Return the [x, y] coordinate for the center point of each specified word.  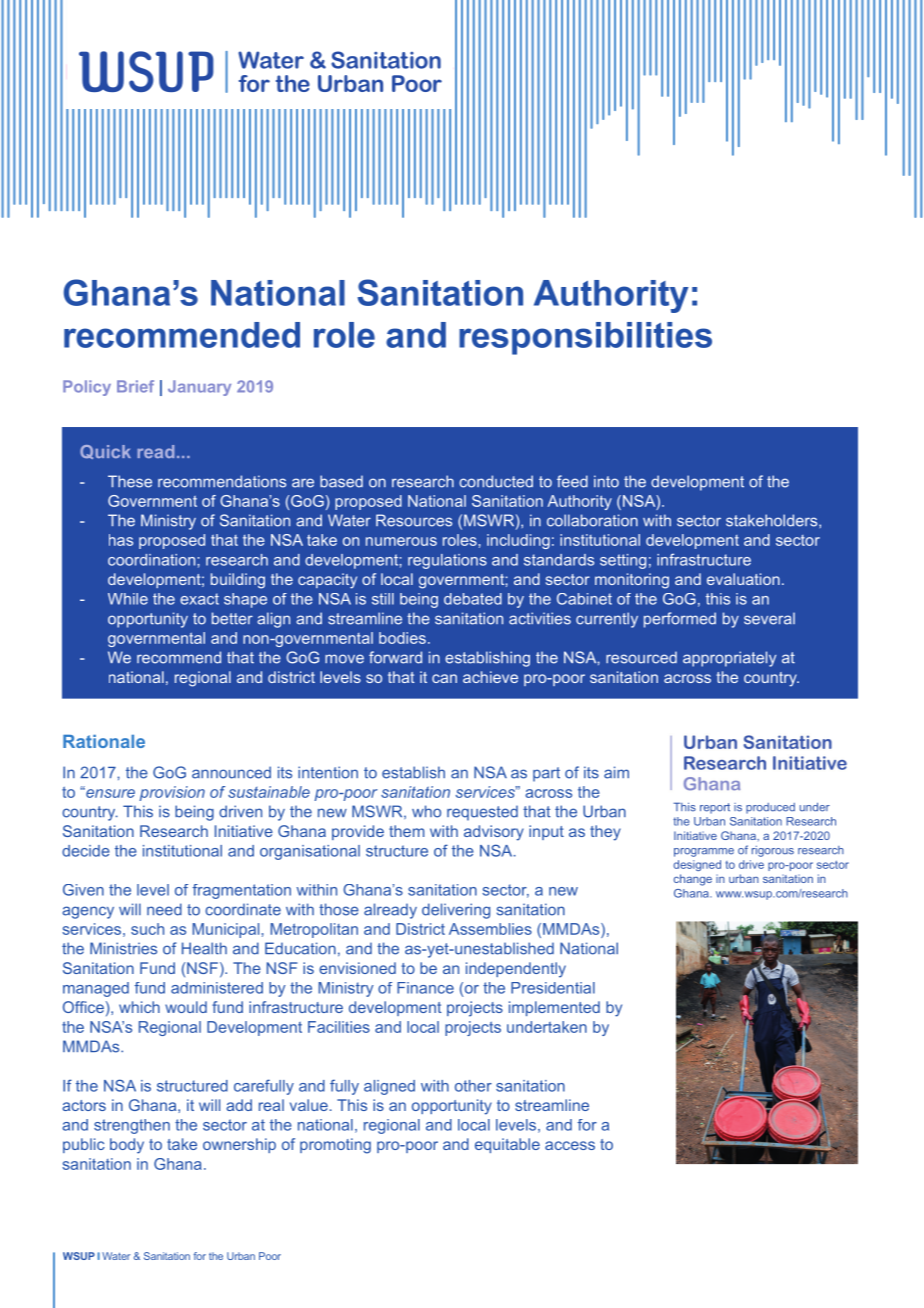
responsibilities [585, 338]
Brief [135, 386]
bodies [402, 638]
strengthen [132, 1126]
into [606, 481]
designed [697, 865]
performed [680, 620]
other [473, 1086]
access [570, 1145]
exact [199, 599]
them [406, 831]
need [164, 909]
